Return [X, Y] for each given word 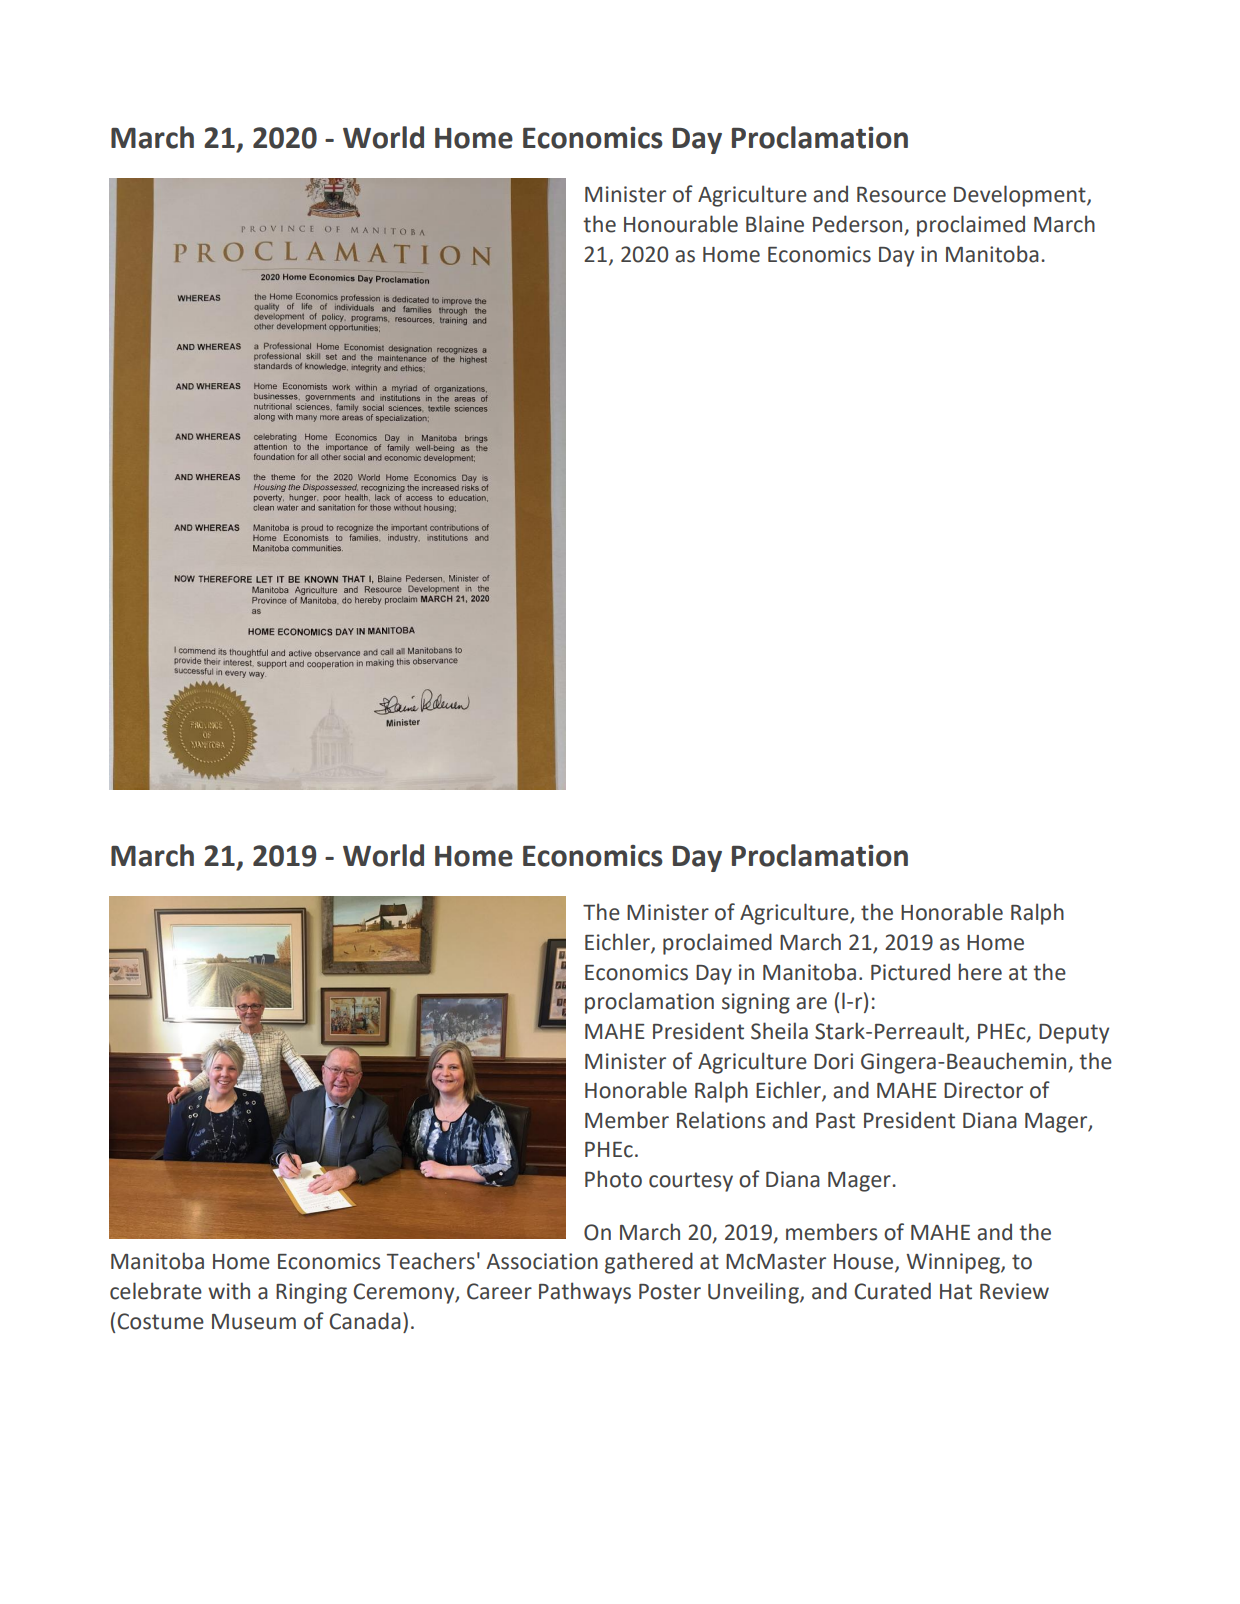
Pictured [910, 972]
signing [756, 1003]
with [229, 1291]
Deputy [1074, 1034]
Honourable [681, 224]
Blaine [775, 224]
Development [1021, 196]
